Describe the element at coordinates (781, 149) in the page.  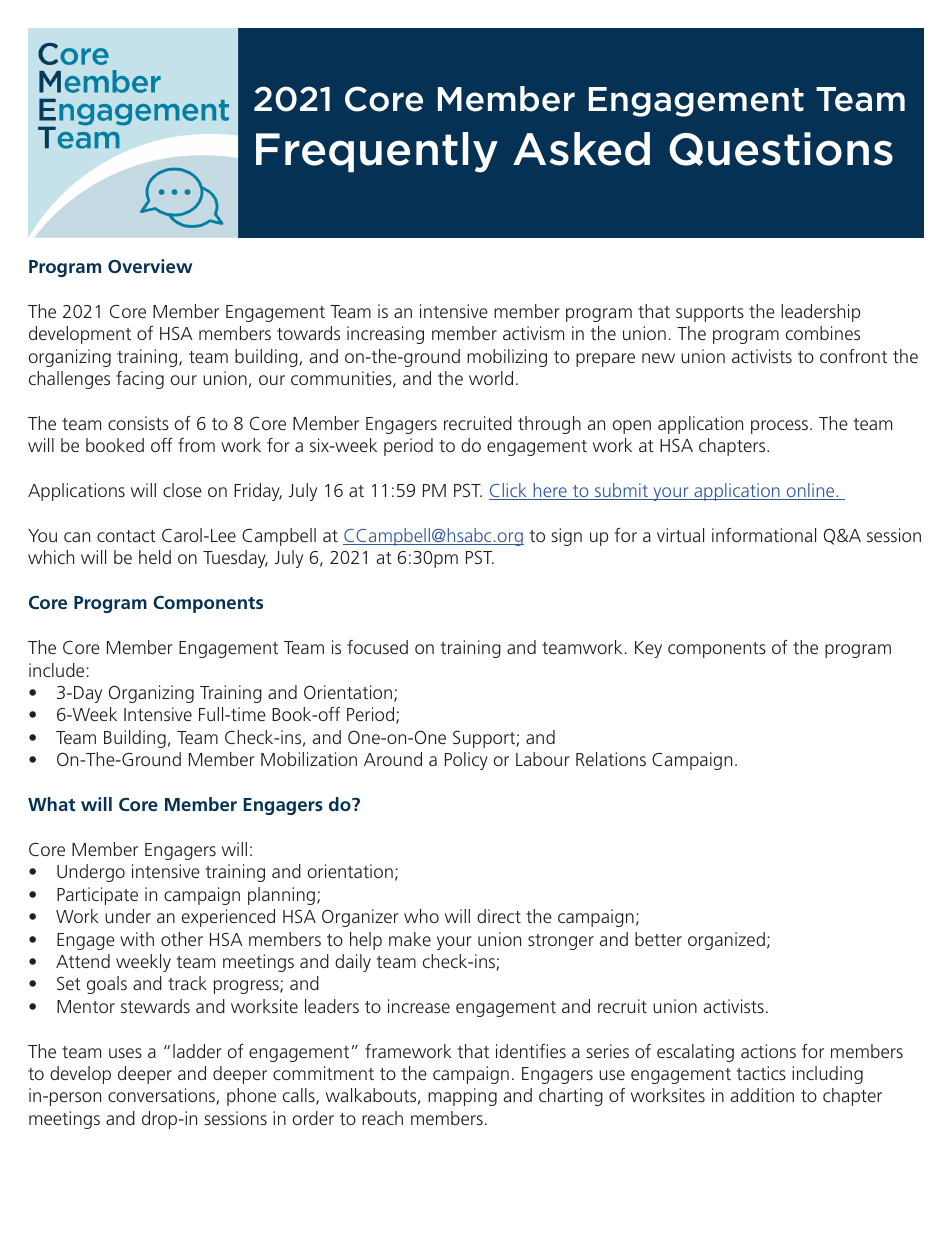
I see `Questions` at that location.
